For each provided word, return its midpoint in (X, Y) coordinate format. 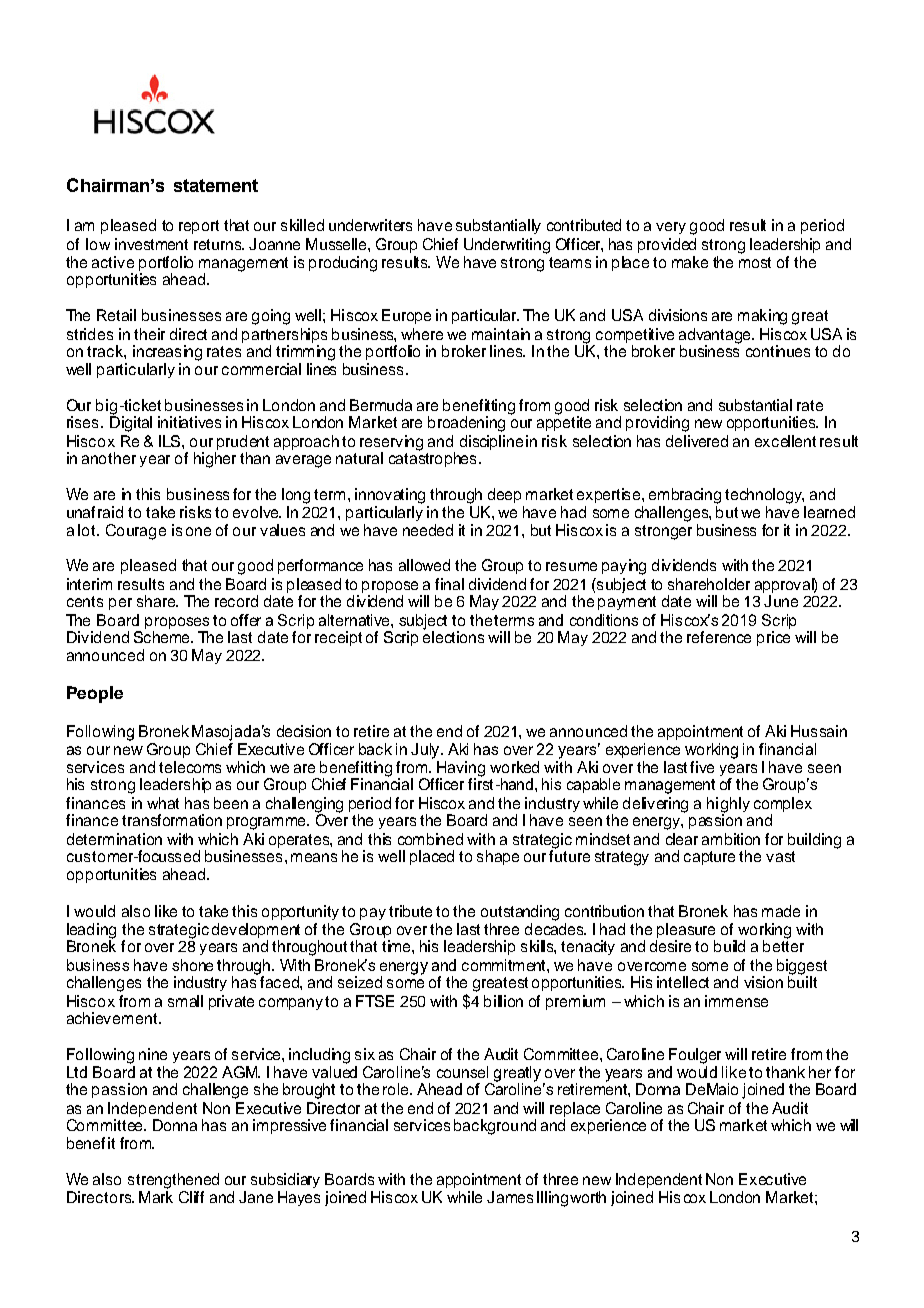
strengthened (173, 1181)
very (671, 228)
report (199, 227)
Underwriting (507, 246)
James (510, 1197)
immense (736, 1001)
